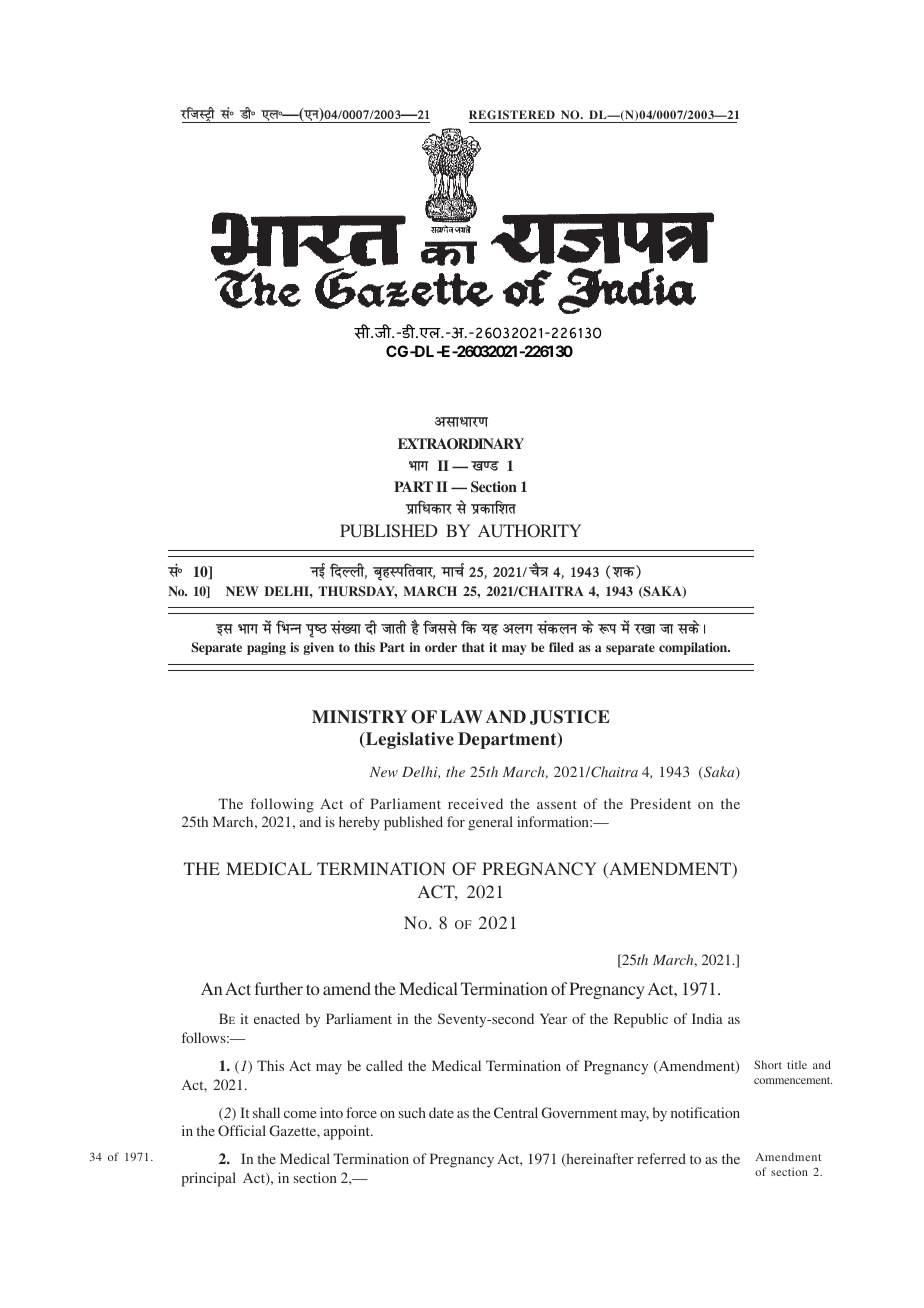 The height and width of the page is (1308, 924). What do you see at coordinates (461, 444) in the page?
I see `EXTRAORDINARY` at bounding box center [461, 444].
